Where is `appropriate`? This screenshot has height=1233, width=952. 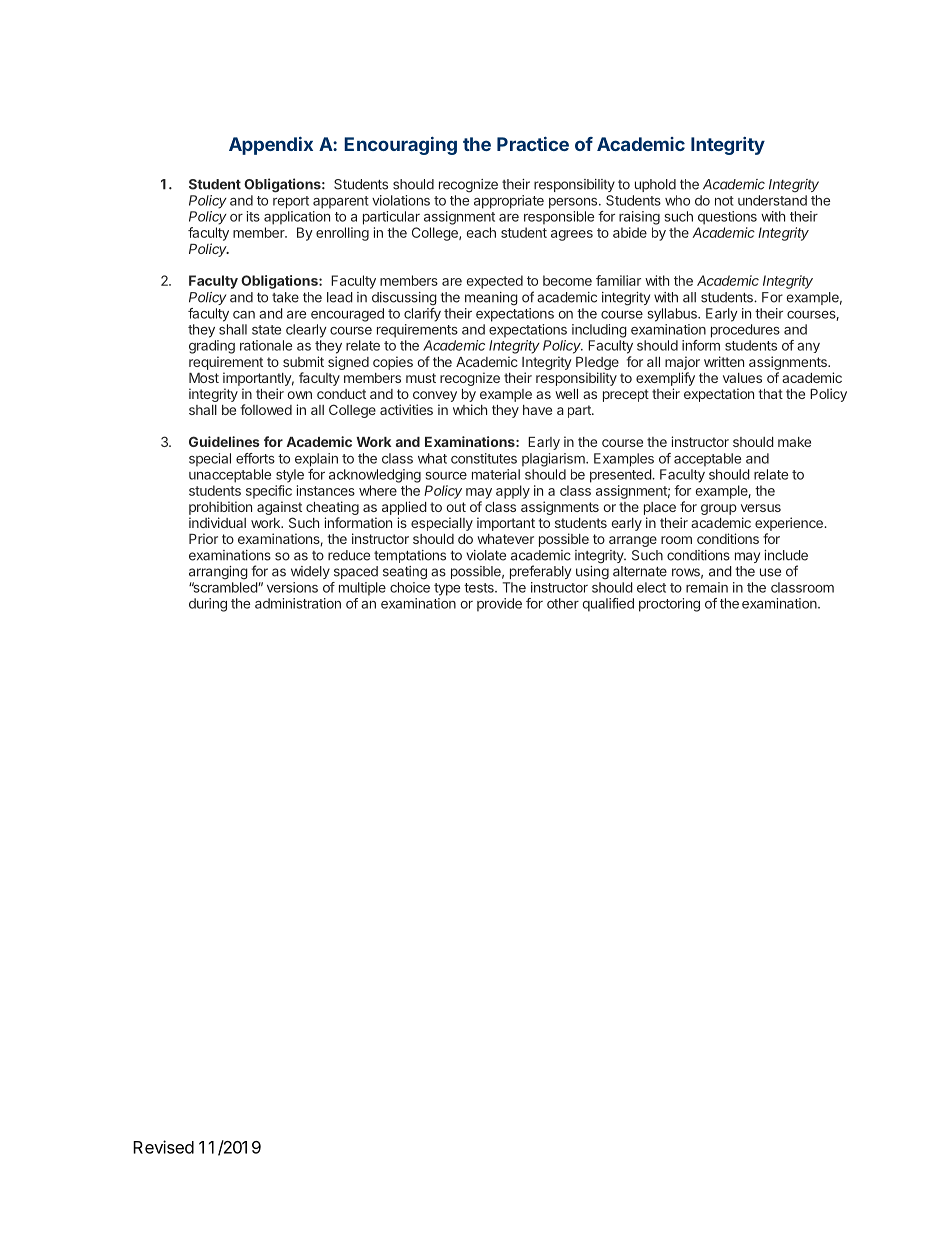
appropriate is located at coordinates (509, 202).
